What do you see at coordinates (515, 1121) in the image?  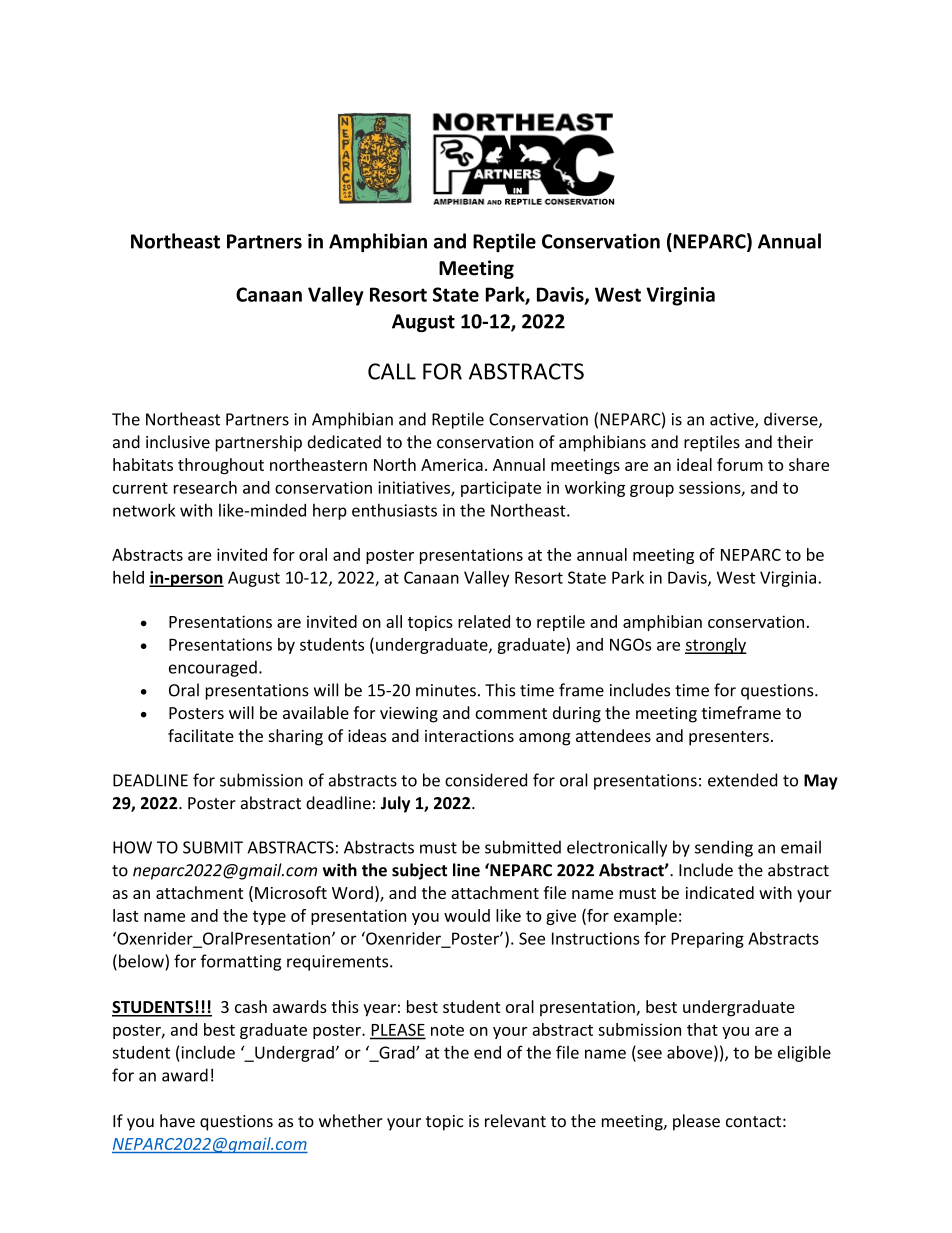 I see `relevant` at bounding box center [515, 1121].
